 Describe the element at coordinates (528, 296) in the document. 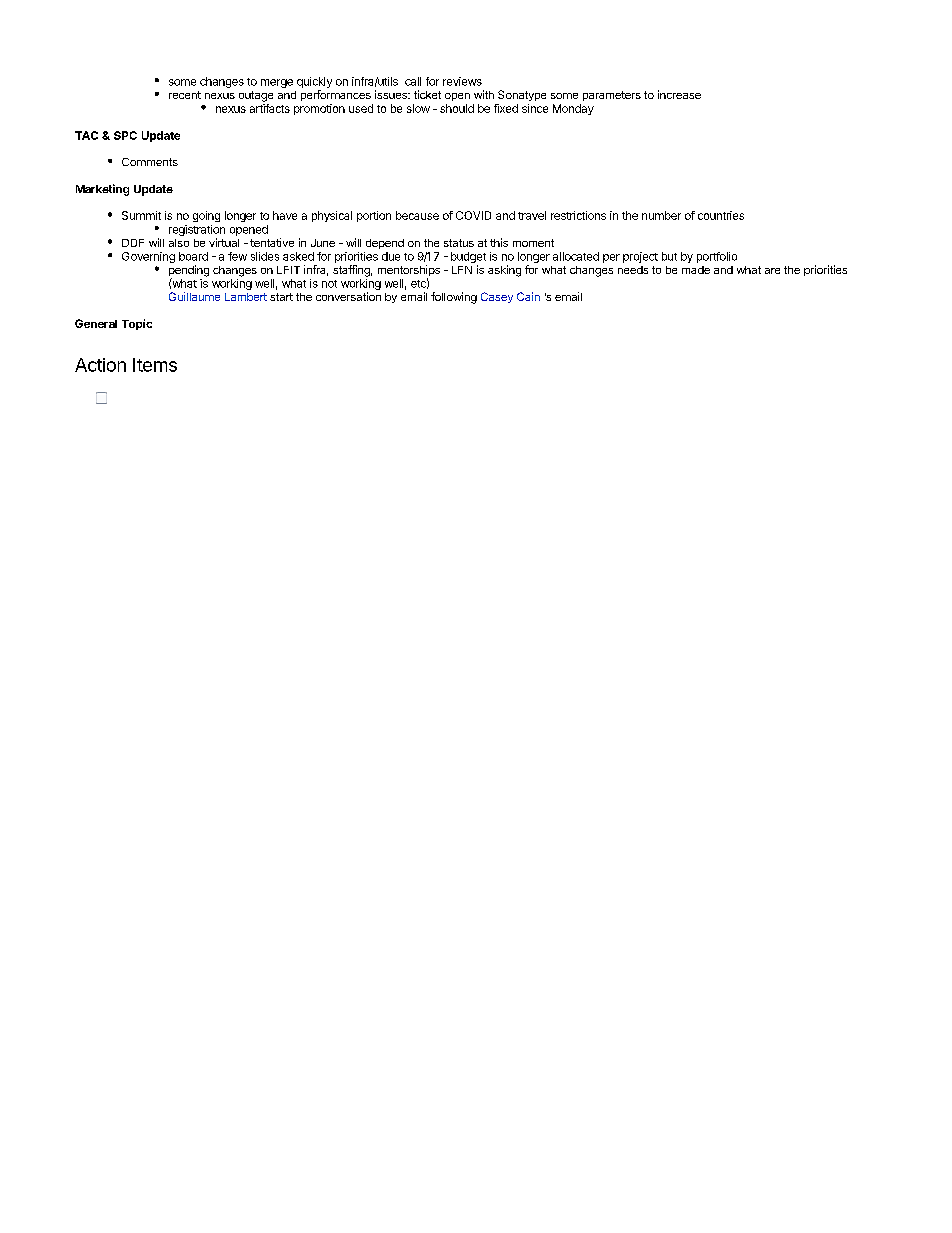

I see `Cain` at that location.
